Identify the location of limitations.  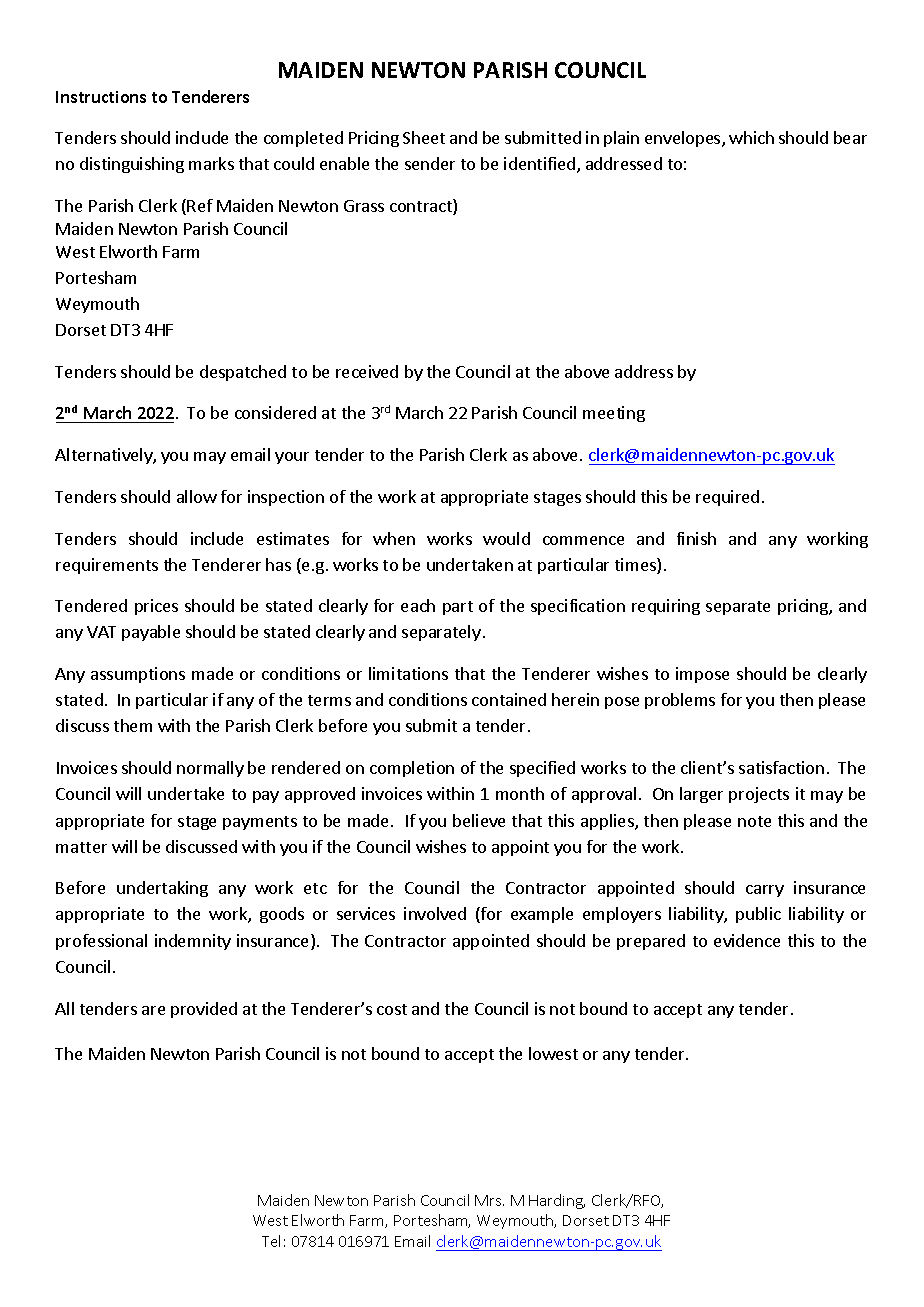
(408, 673).
